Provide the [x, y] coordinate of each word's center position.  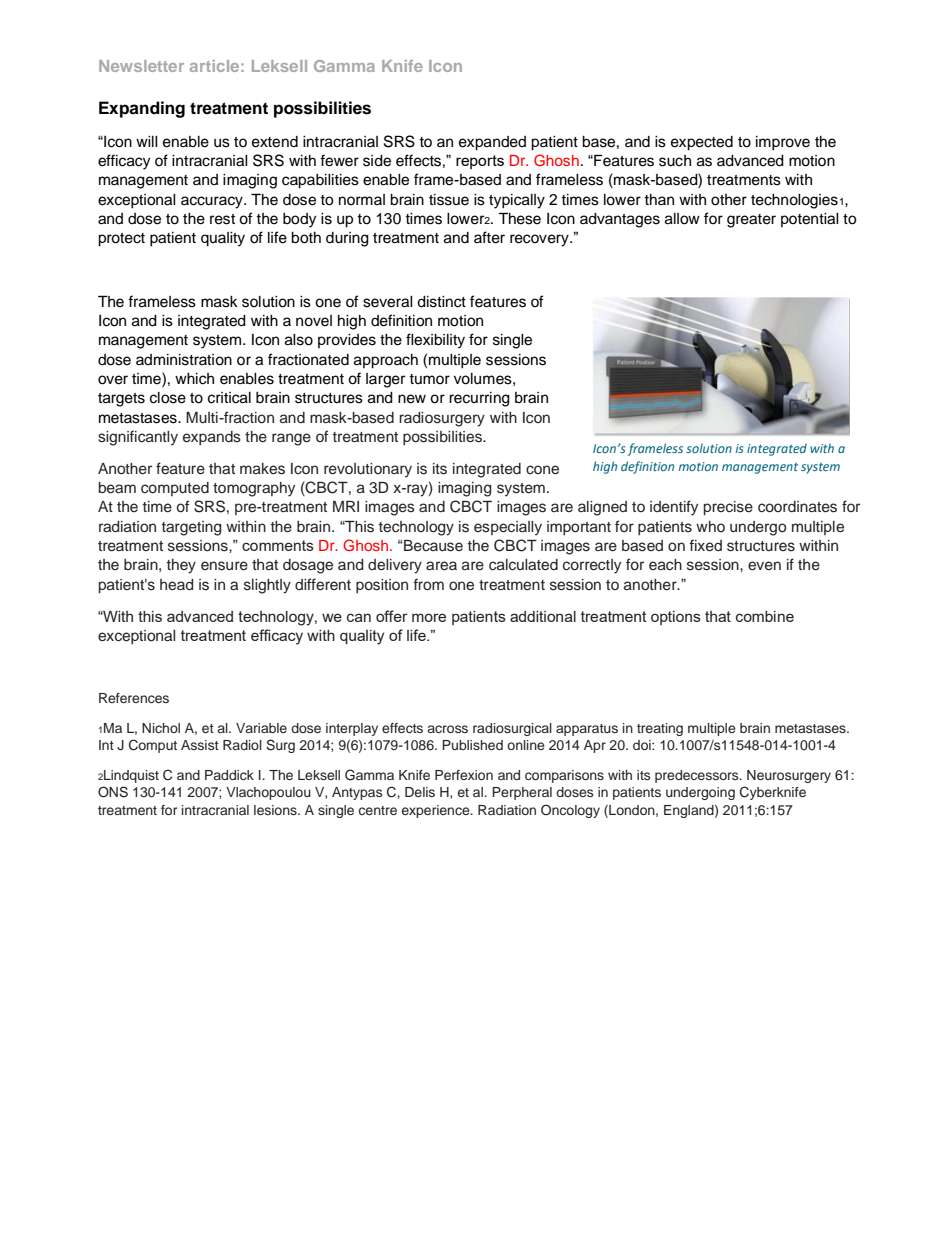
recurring [479, 399]
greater [751, 221]
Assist [200, 745]
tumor [429, 379]
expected [702, 143]
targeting [191, 528]
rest [222, 219]
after [489, 237]
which [194, 379]
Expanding [142, 109]
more [429, 617]
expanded [492, 143]
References [134, 698]
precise [728, 508]
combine [765, 616]
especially [508, 528]
